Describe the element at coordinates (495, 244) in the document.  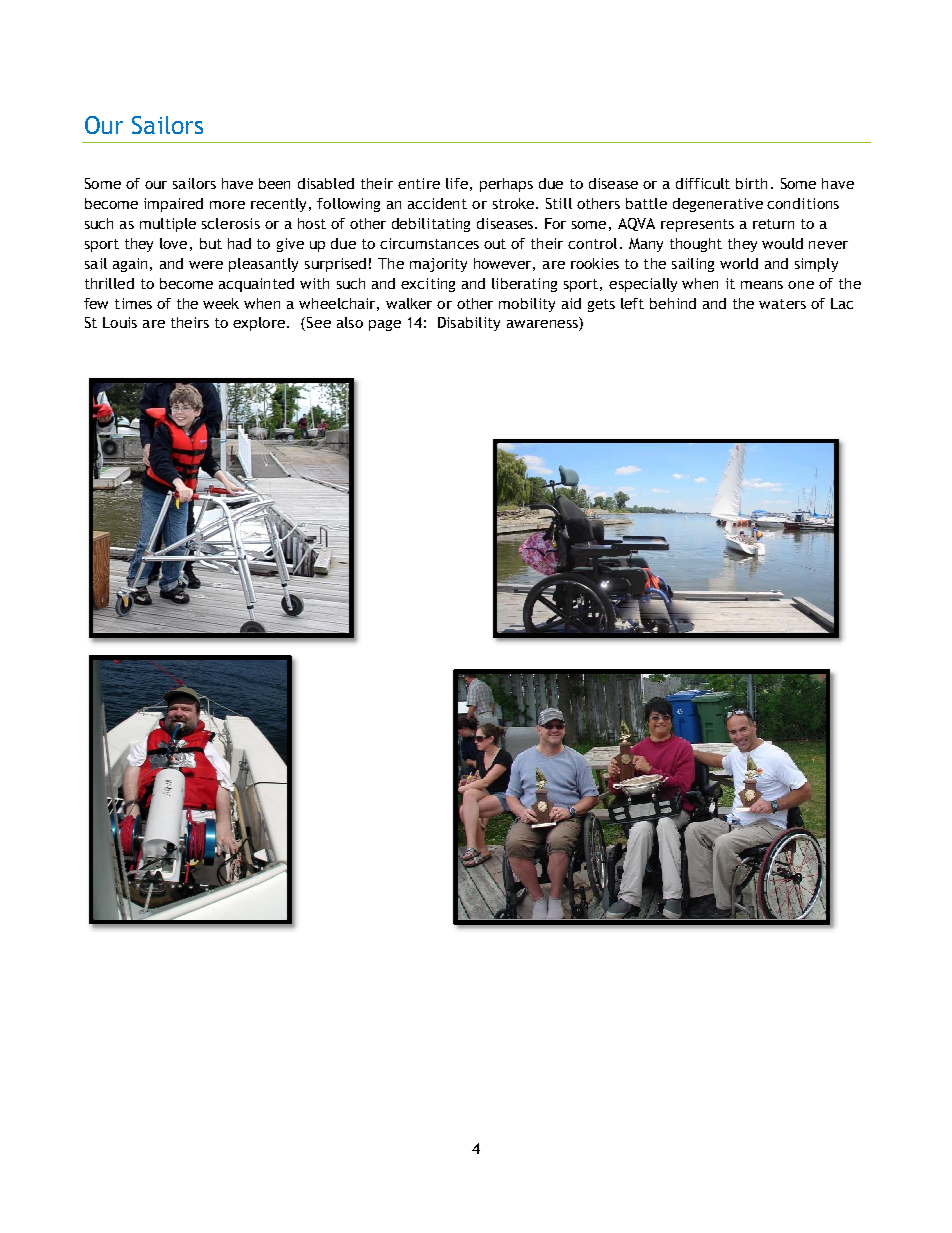
I see `out` at that location.
